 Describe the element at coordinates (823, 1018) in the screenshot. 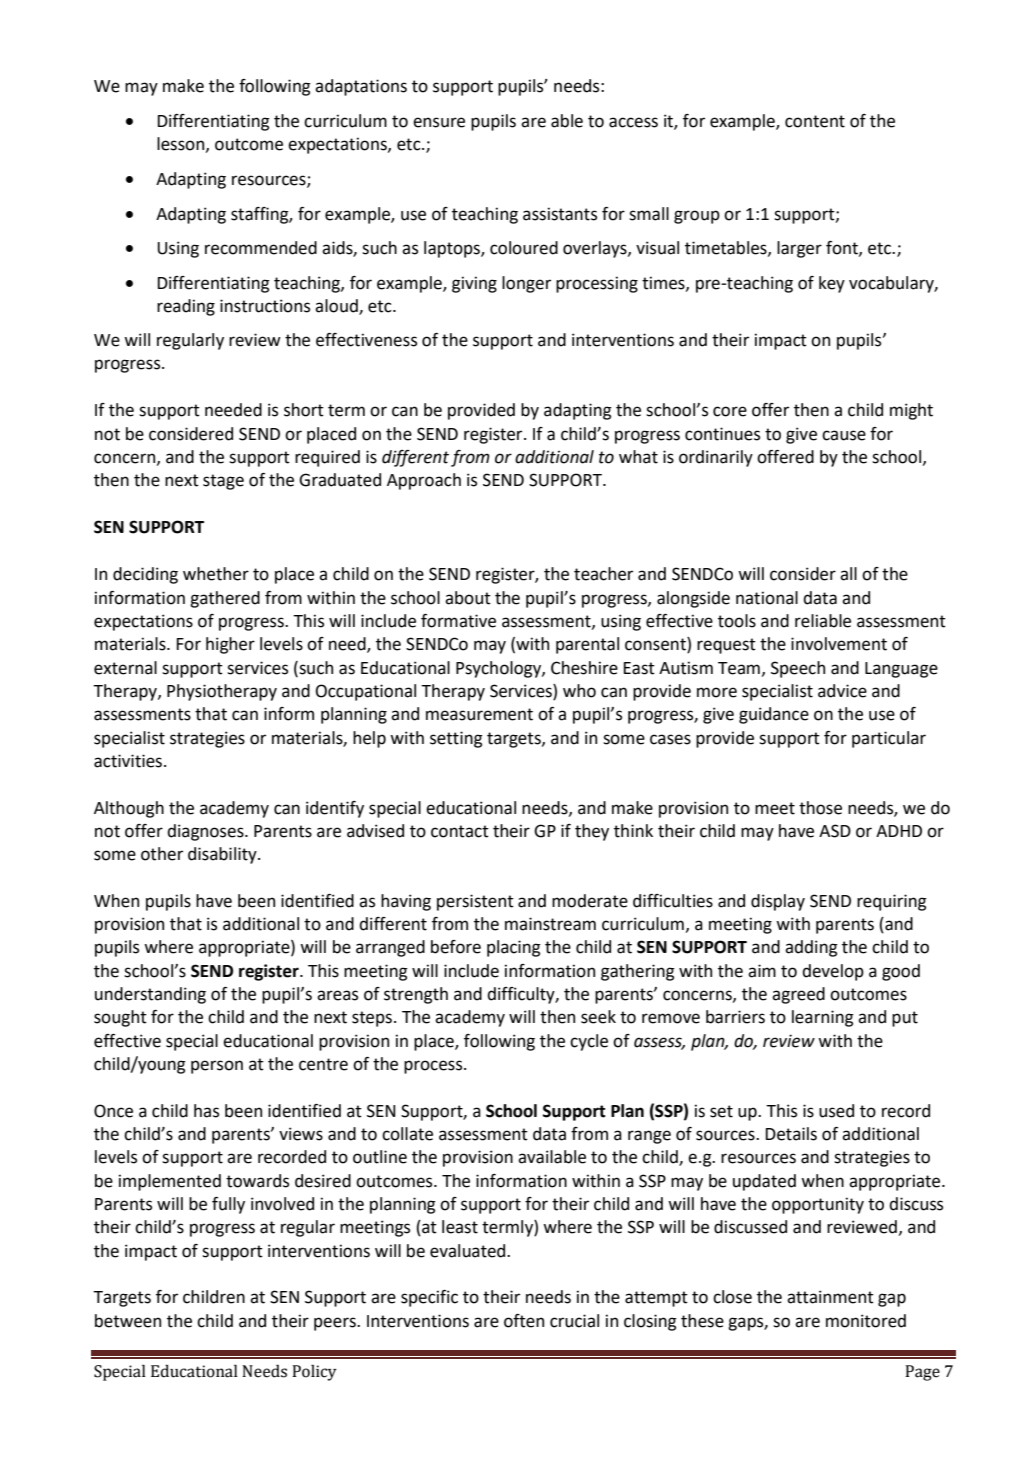

I see `learning` at that location.
